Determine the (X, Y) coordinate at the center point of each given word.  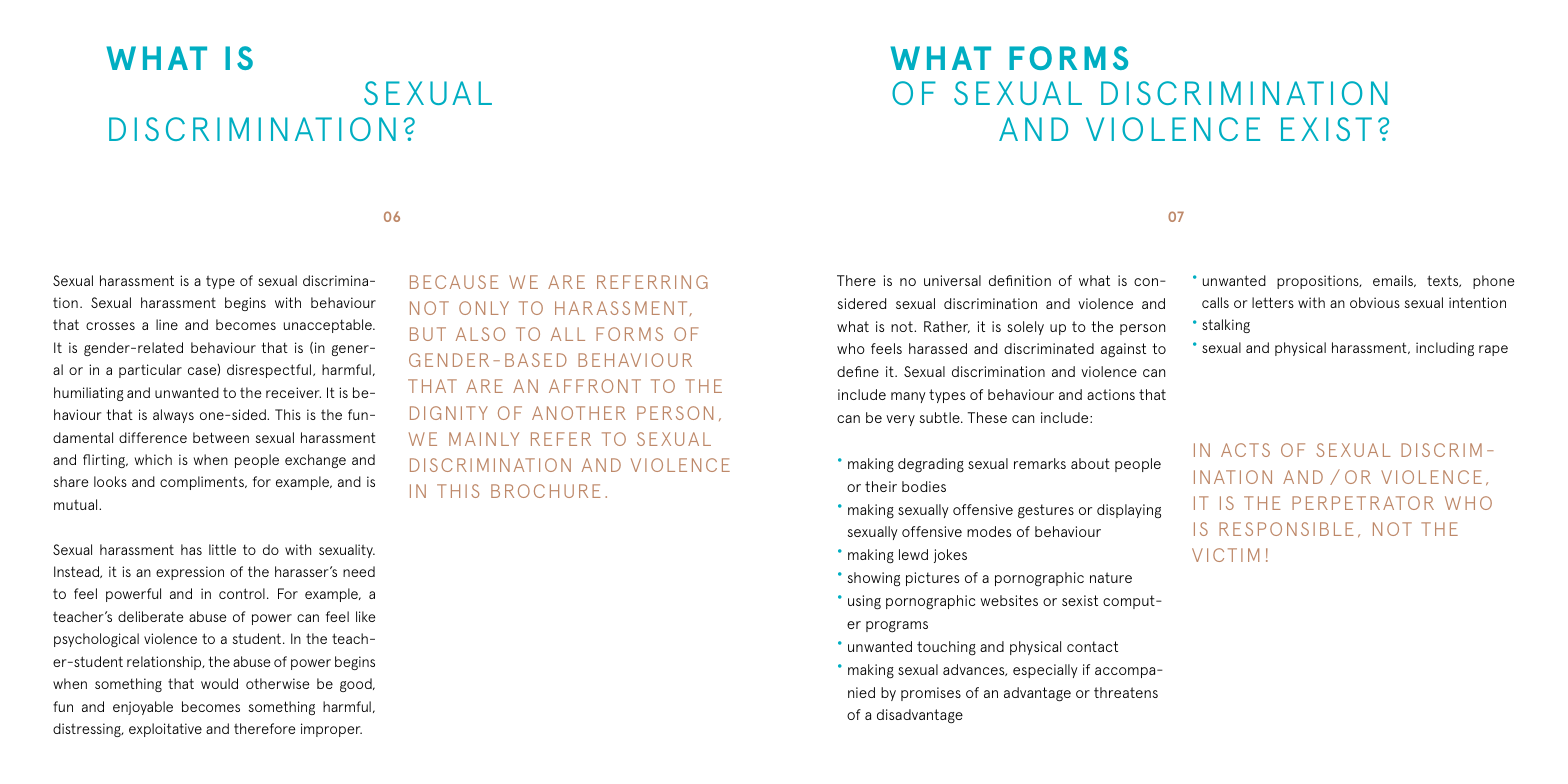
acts (1245, 450)
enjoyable (143, 708)
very (900, 420)
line (167, 324)
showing (874, 579)
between (221, 437)
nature (1111, 577)
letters (1273, 302)
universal (952, 280)
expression (190, 573)
